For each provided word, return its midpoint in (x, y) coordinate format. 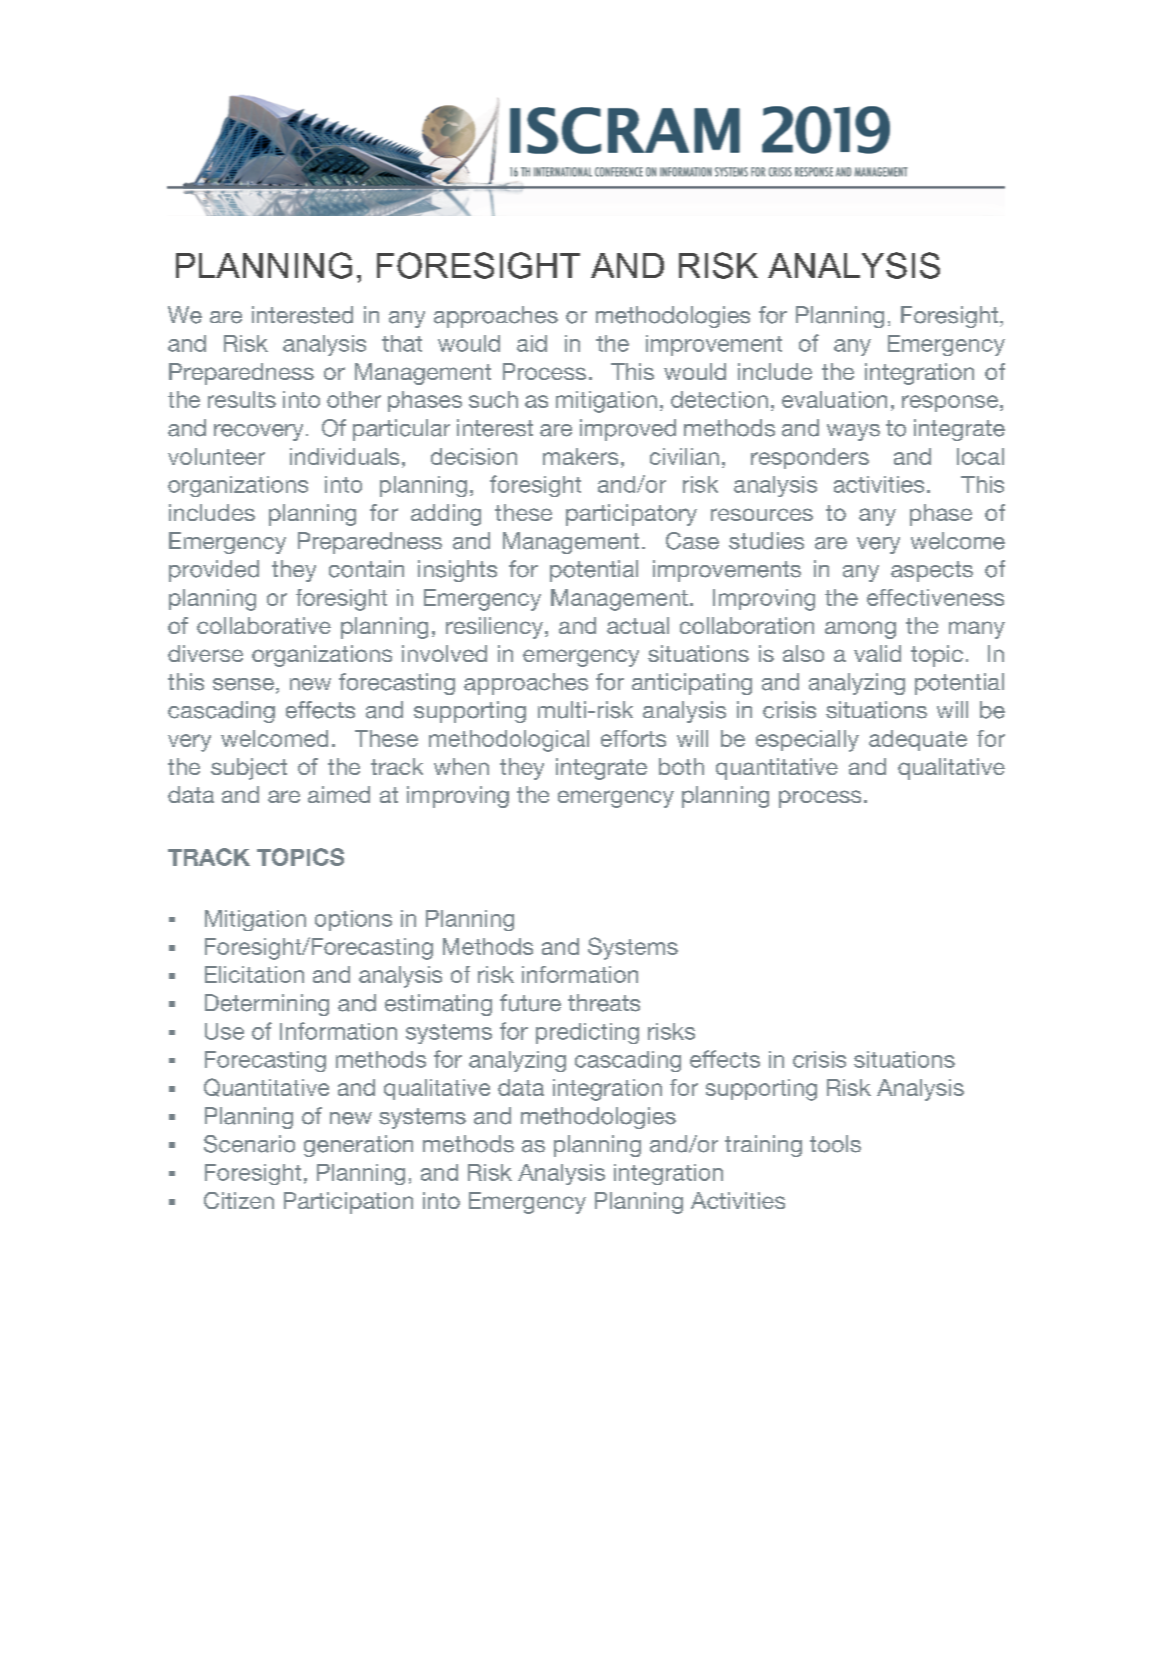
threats (604, 1003)
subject (249, 769)
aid (532, 343)
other (354, 399)
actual (638, 625)
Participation (348, 1203)
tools (835, 1144)
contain (366, 569)
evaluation (834, 399)
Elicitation (254, 974)
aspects (932, 571)
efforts (633, 738)
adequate (918, 740)
